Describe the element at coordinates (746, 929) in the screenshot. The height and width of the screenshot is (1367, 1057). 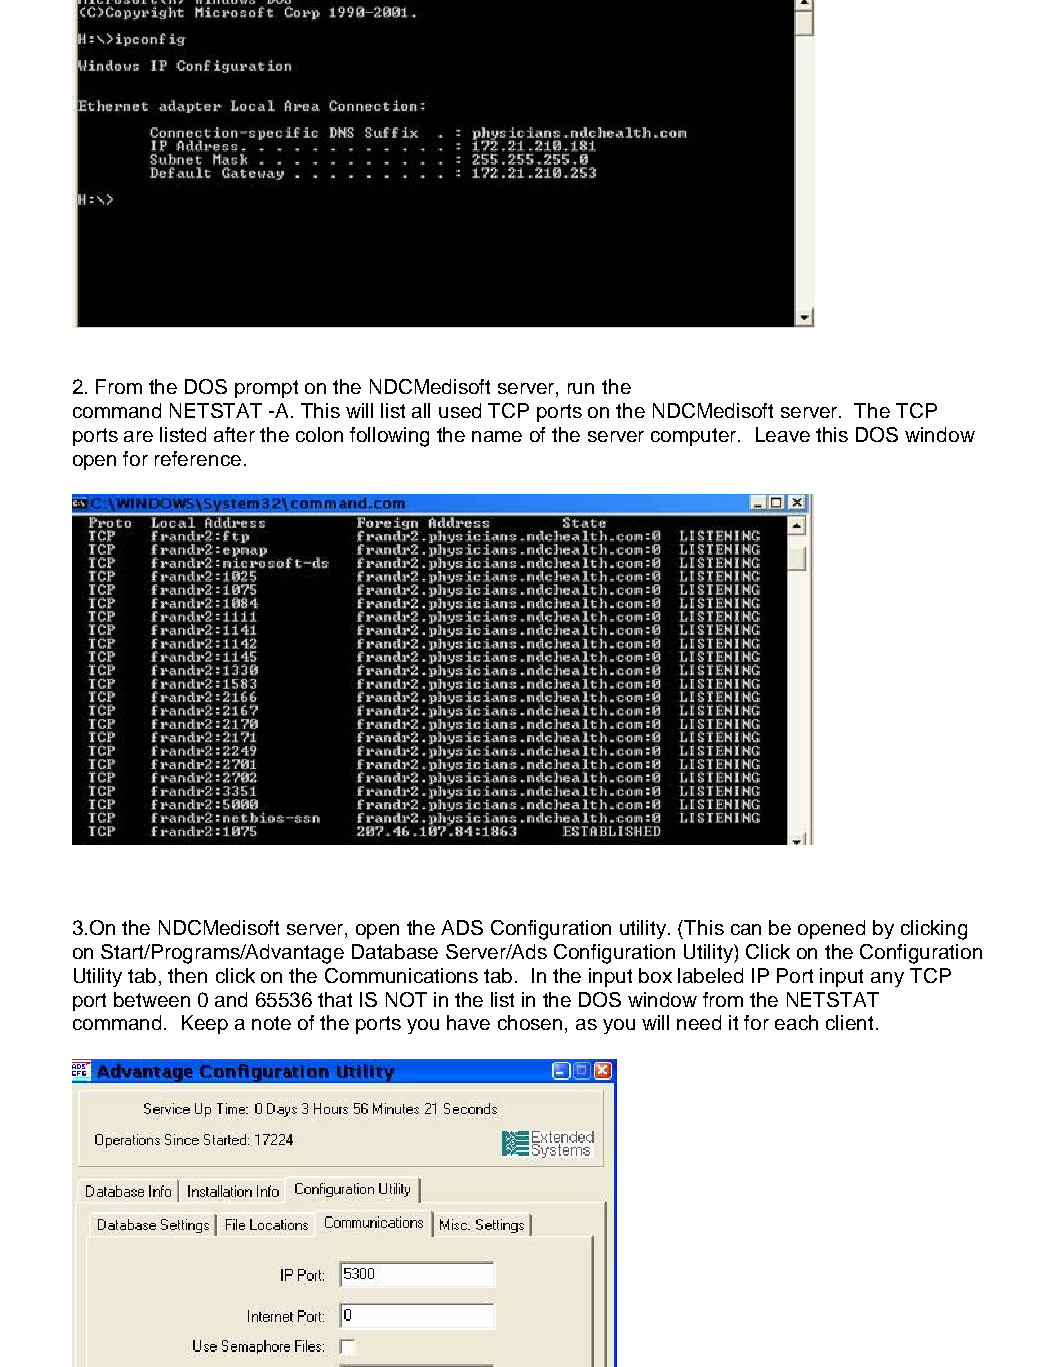
I see `can` at that location.
